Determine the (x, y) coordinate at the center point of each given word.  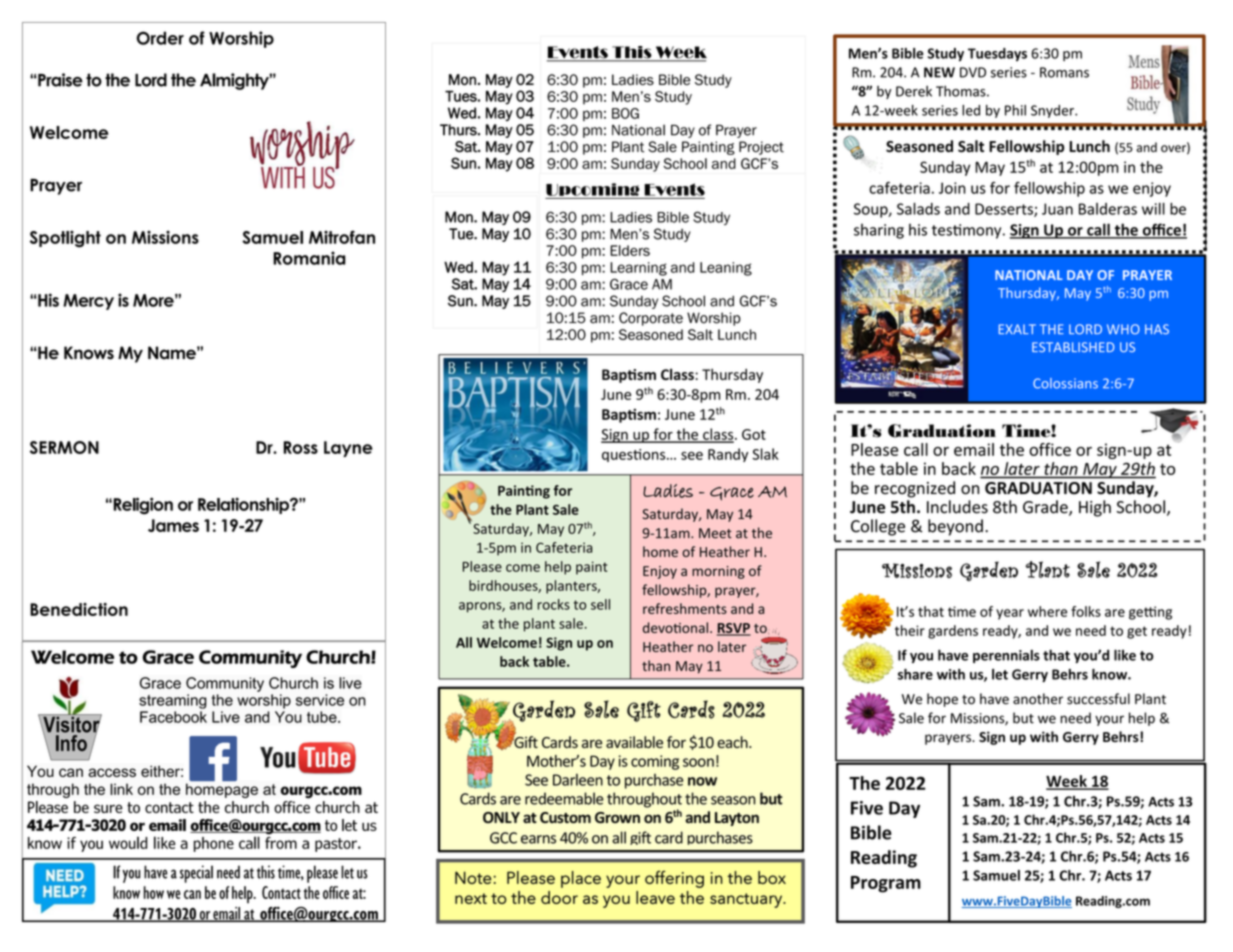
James (173, 525)
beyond (955, 527)
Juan (1057, 209)
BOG (625, 113)
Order (160, 38)
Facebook (173, 717)
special (196, 874)
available (634, 742)
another (1038, 699)
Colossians (1065, 383)
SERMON (64, 447)
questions (635, 455)
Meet (715, 533)
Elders (630, 250)
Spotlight (65, 239)
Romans (1064, 72)
